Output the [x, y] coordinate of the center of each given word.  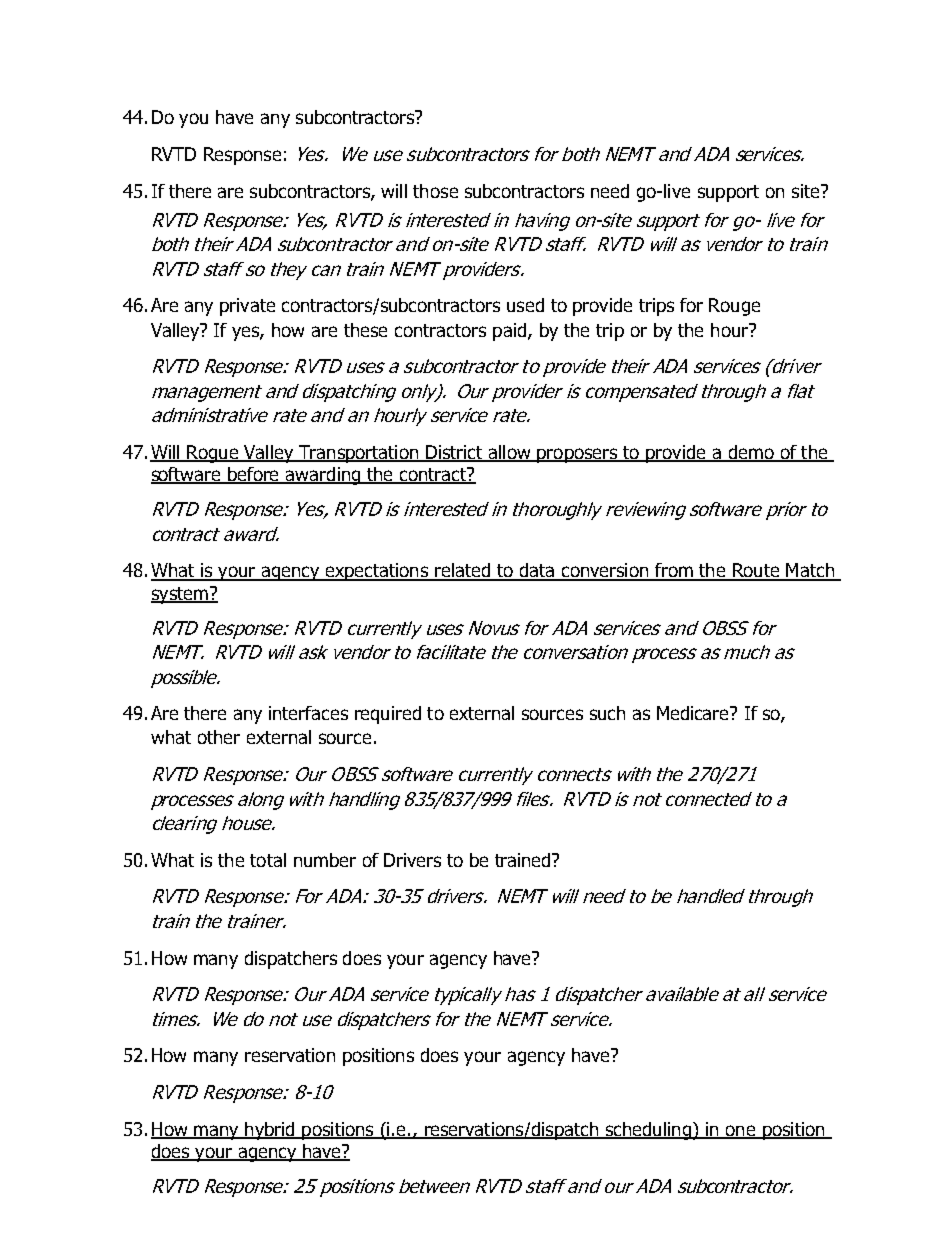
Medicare [694, 713]
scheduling [648, 1131]
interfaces [308, 713]
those [435, 191]
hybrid [270, 1131]
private [247, 307]
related [462, 571]
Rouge [734, 307]
